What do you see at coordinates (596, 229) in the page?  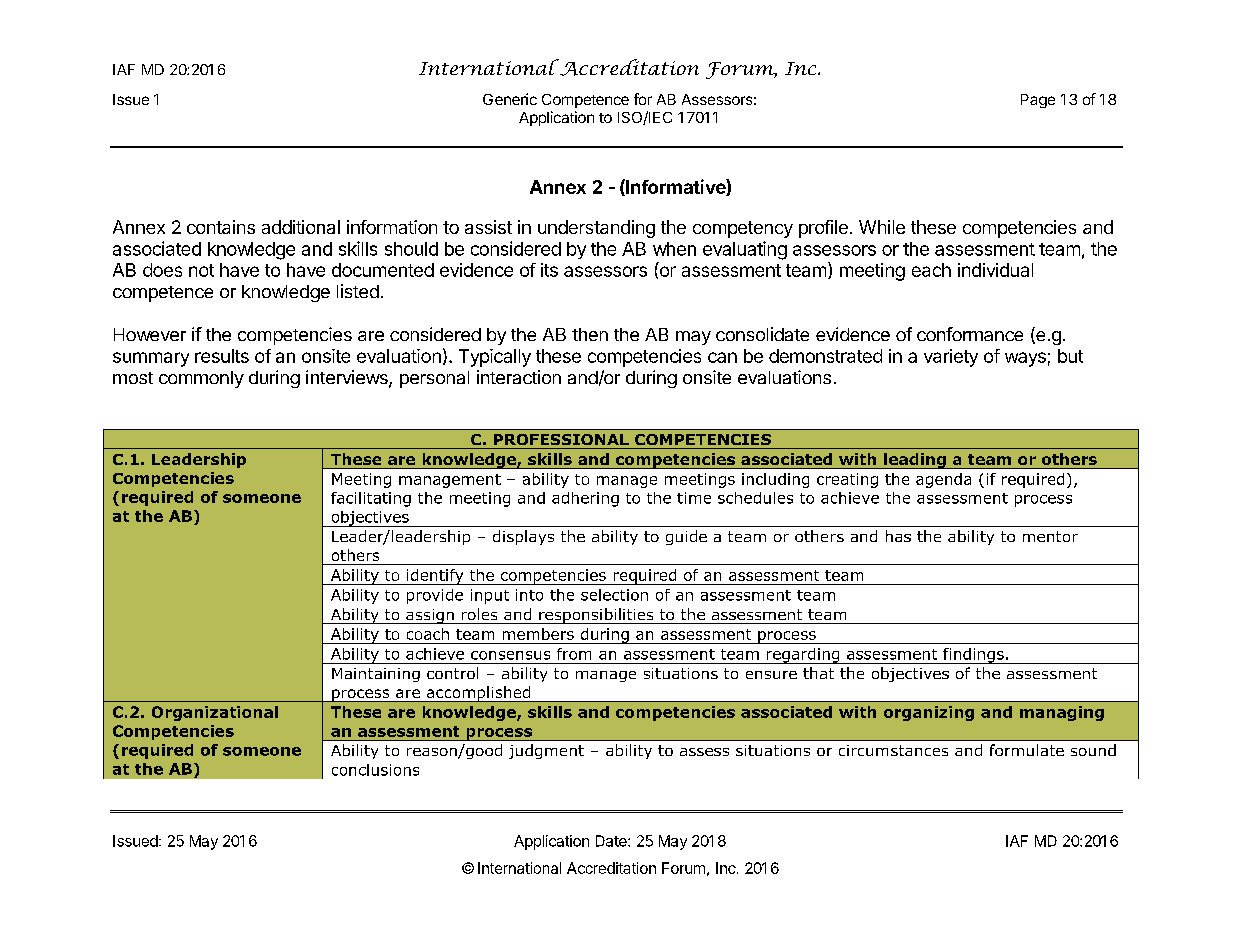 I see `understanding` at bounding box center [596, 229].
